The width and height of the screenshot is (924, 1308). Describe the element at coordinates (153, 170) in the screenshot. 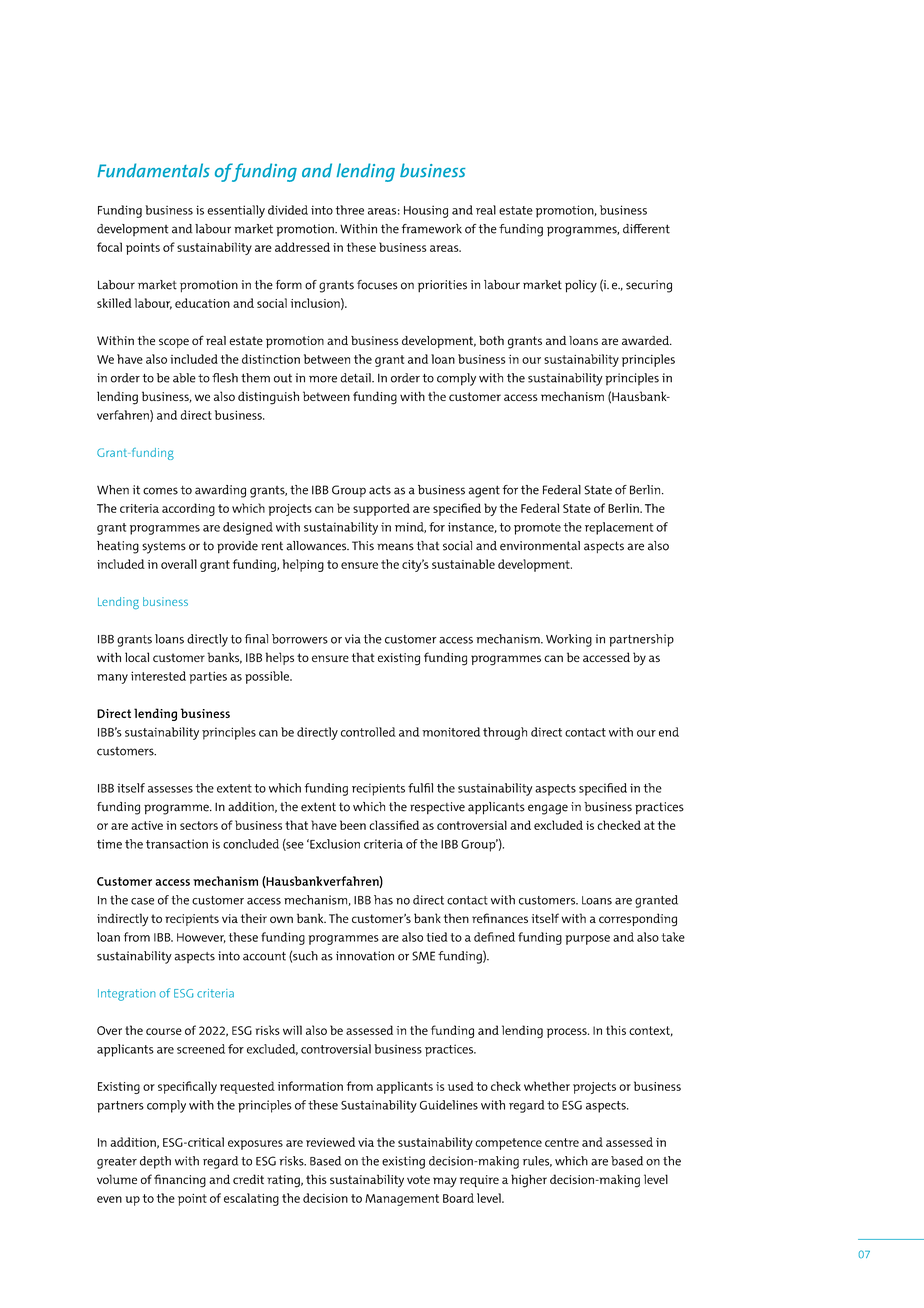

I see `Fundamentals` at that location.
